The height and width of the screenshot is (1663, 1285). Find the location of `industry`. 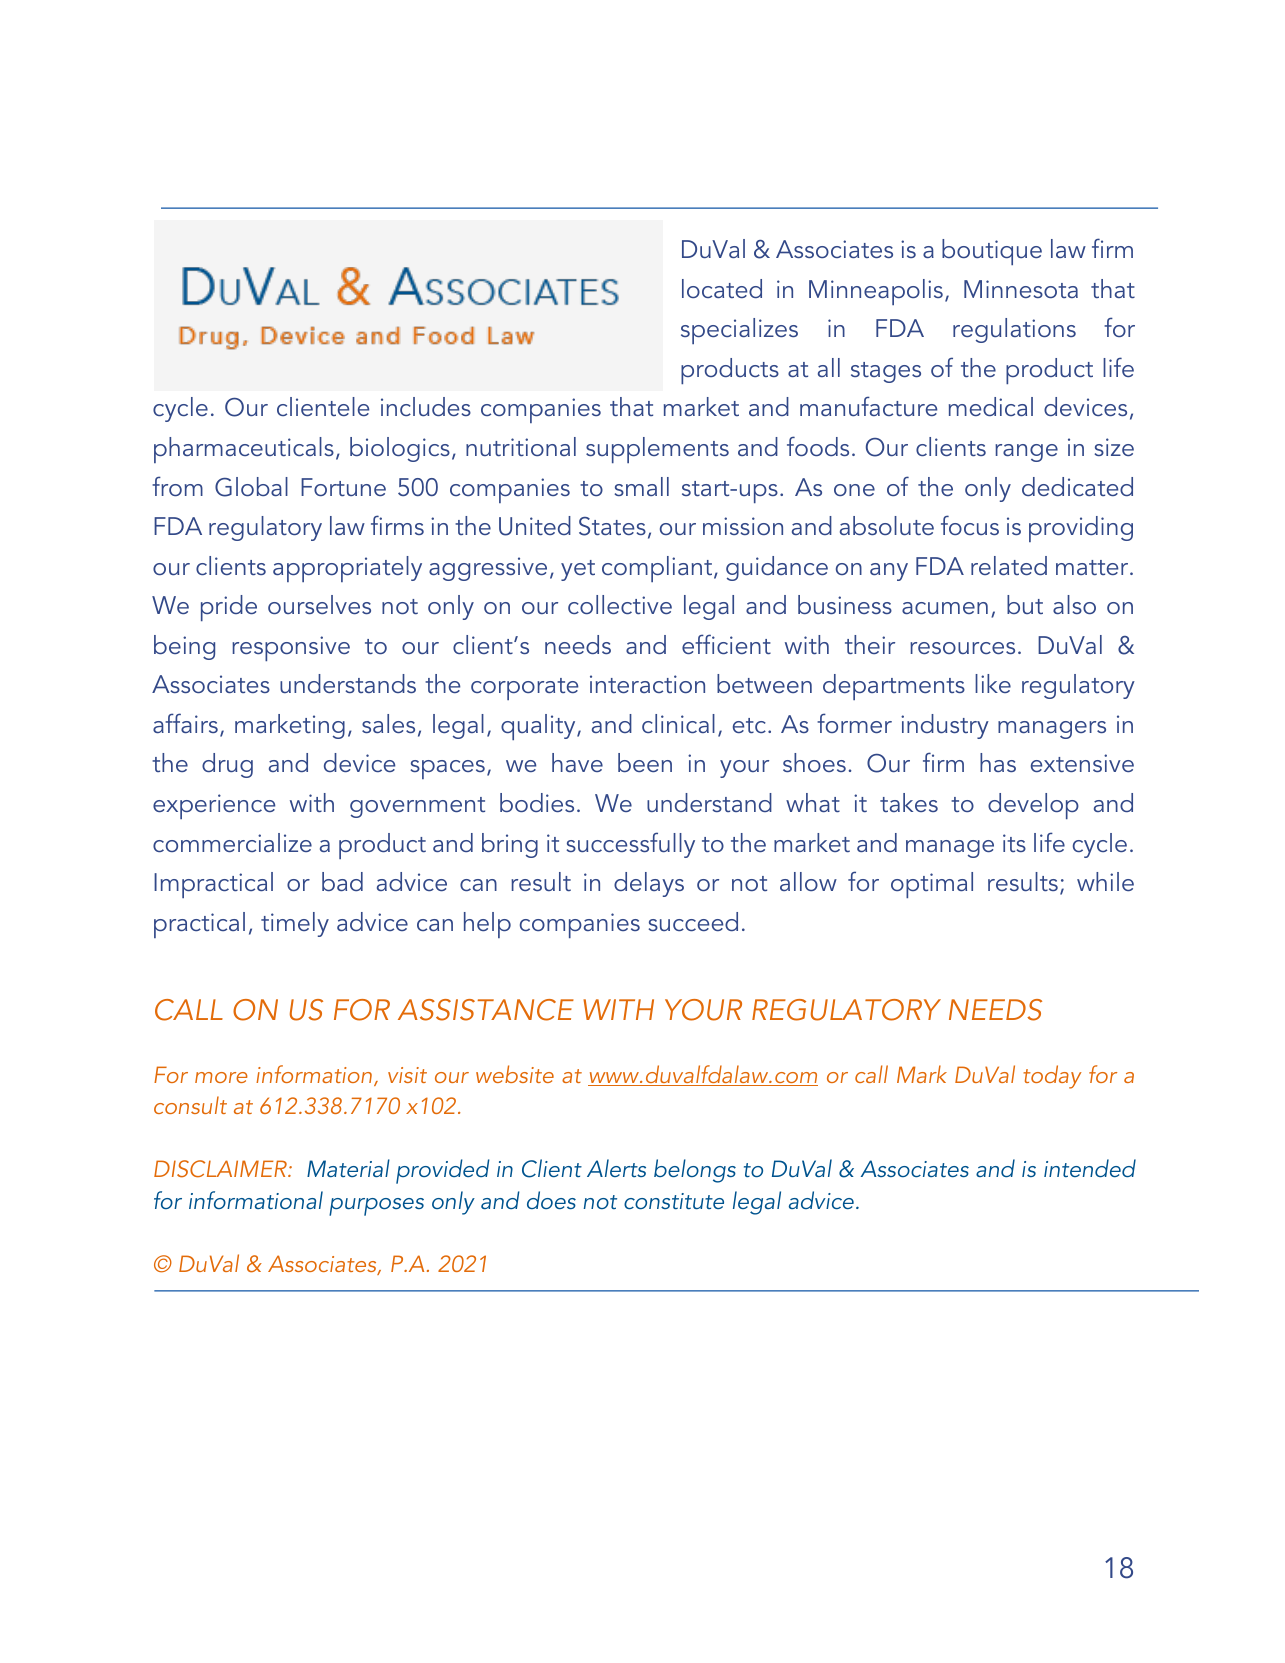

industry is located at coordinates (945, 726).
